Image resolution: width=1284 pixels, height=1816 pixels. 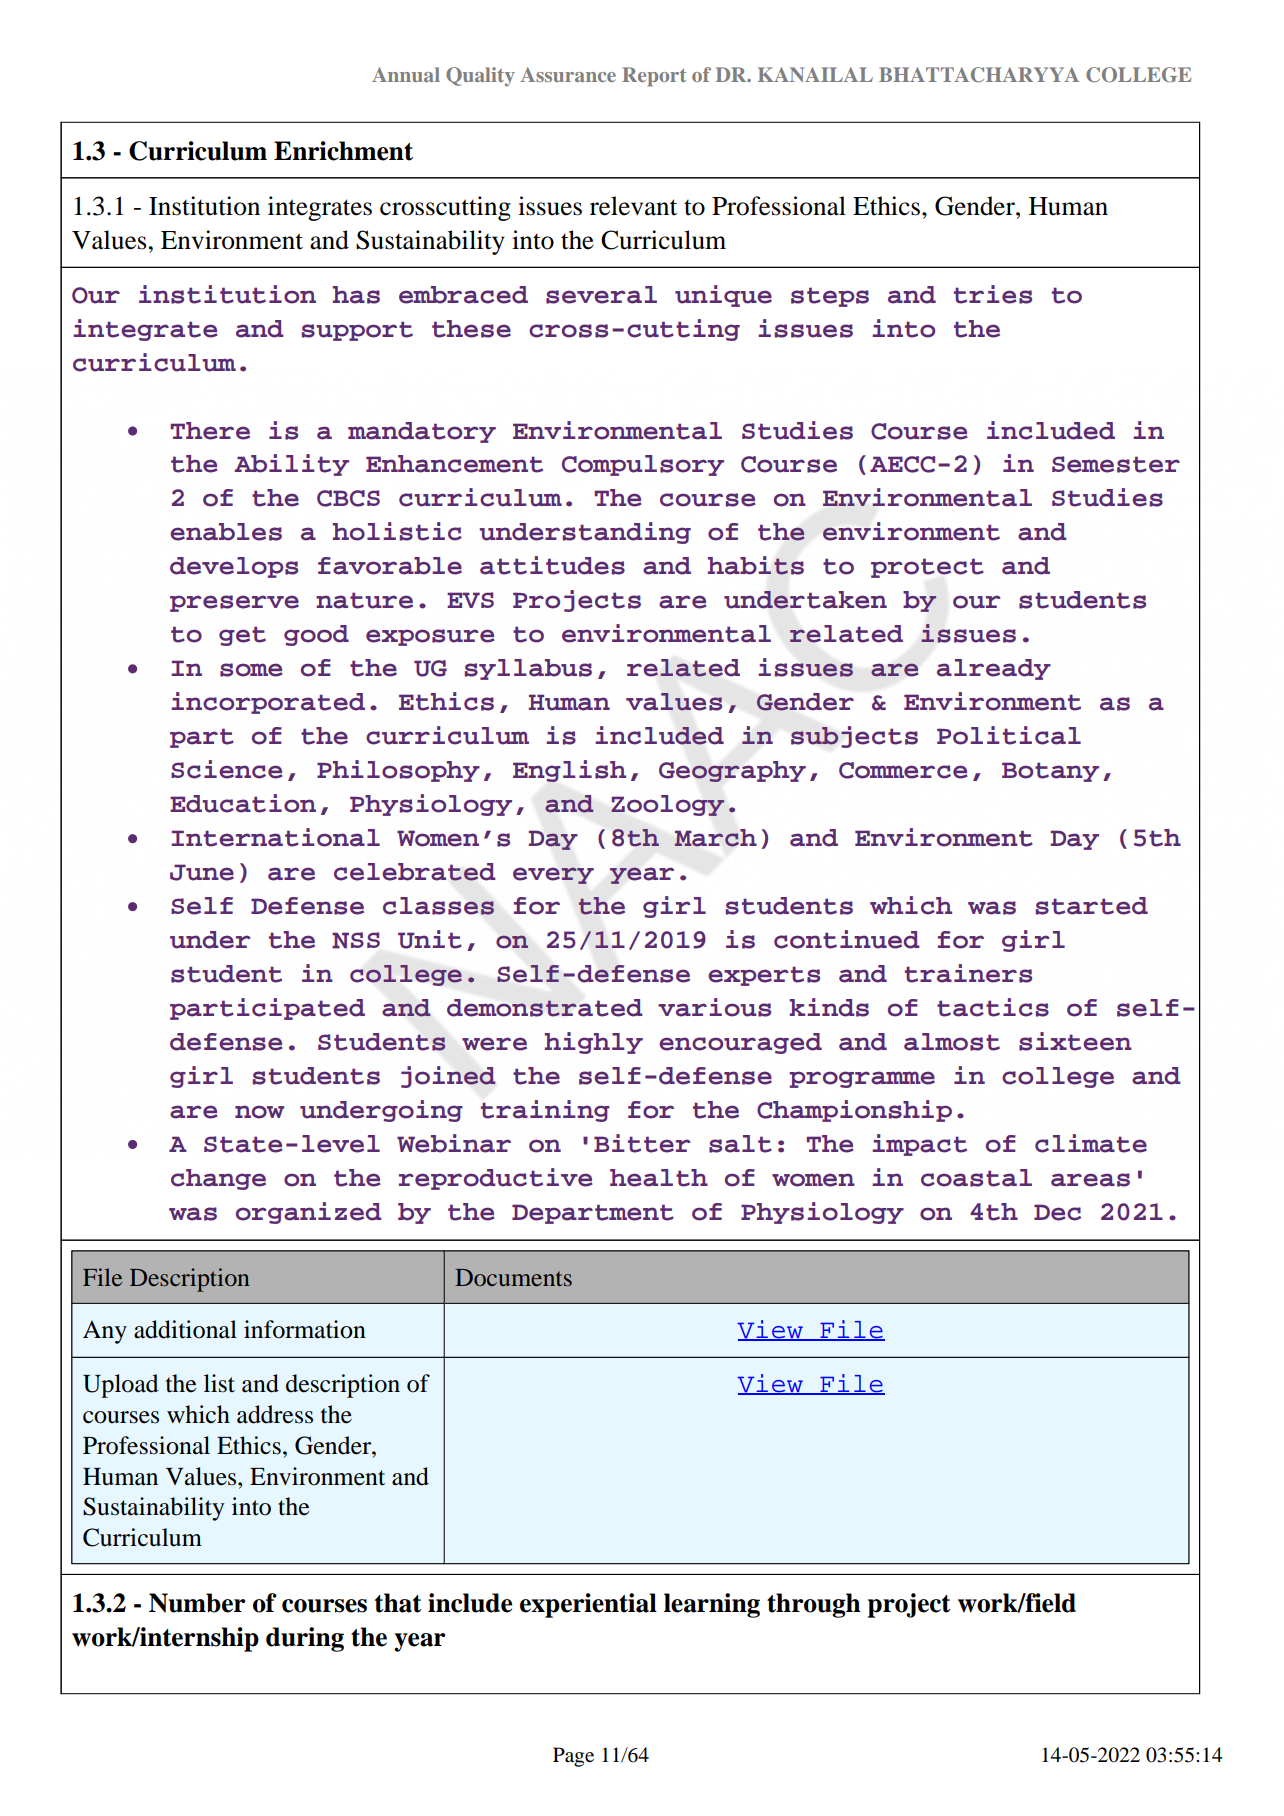 I want to click on Enrichment, so click(x=343, y=151).
